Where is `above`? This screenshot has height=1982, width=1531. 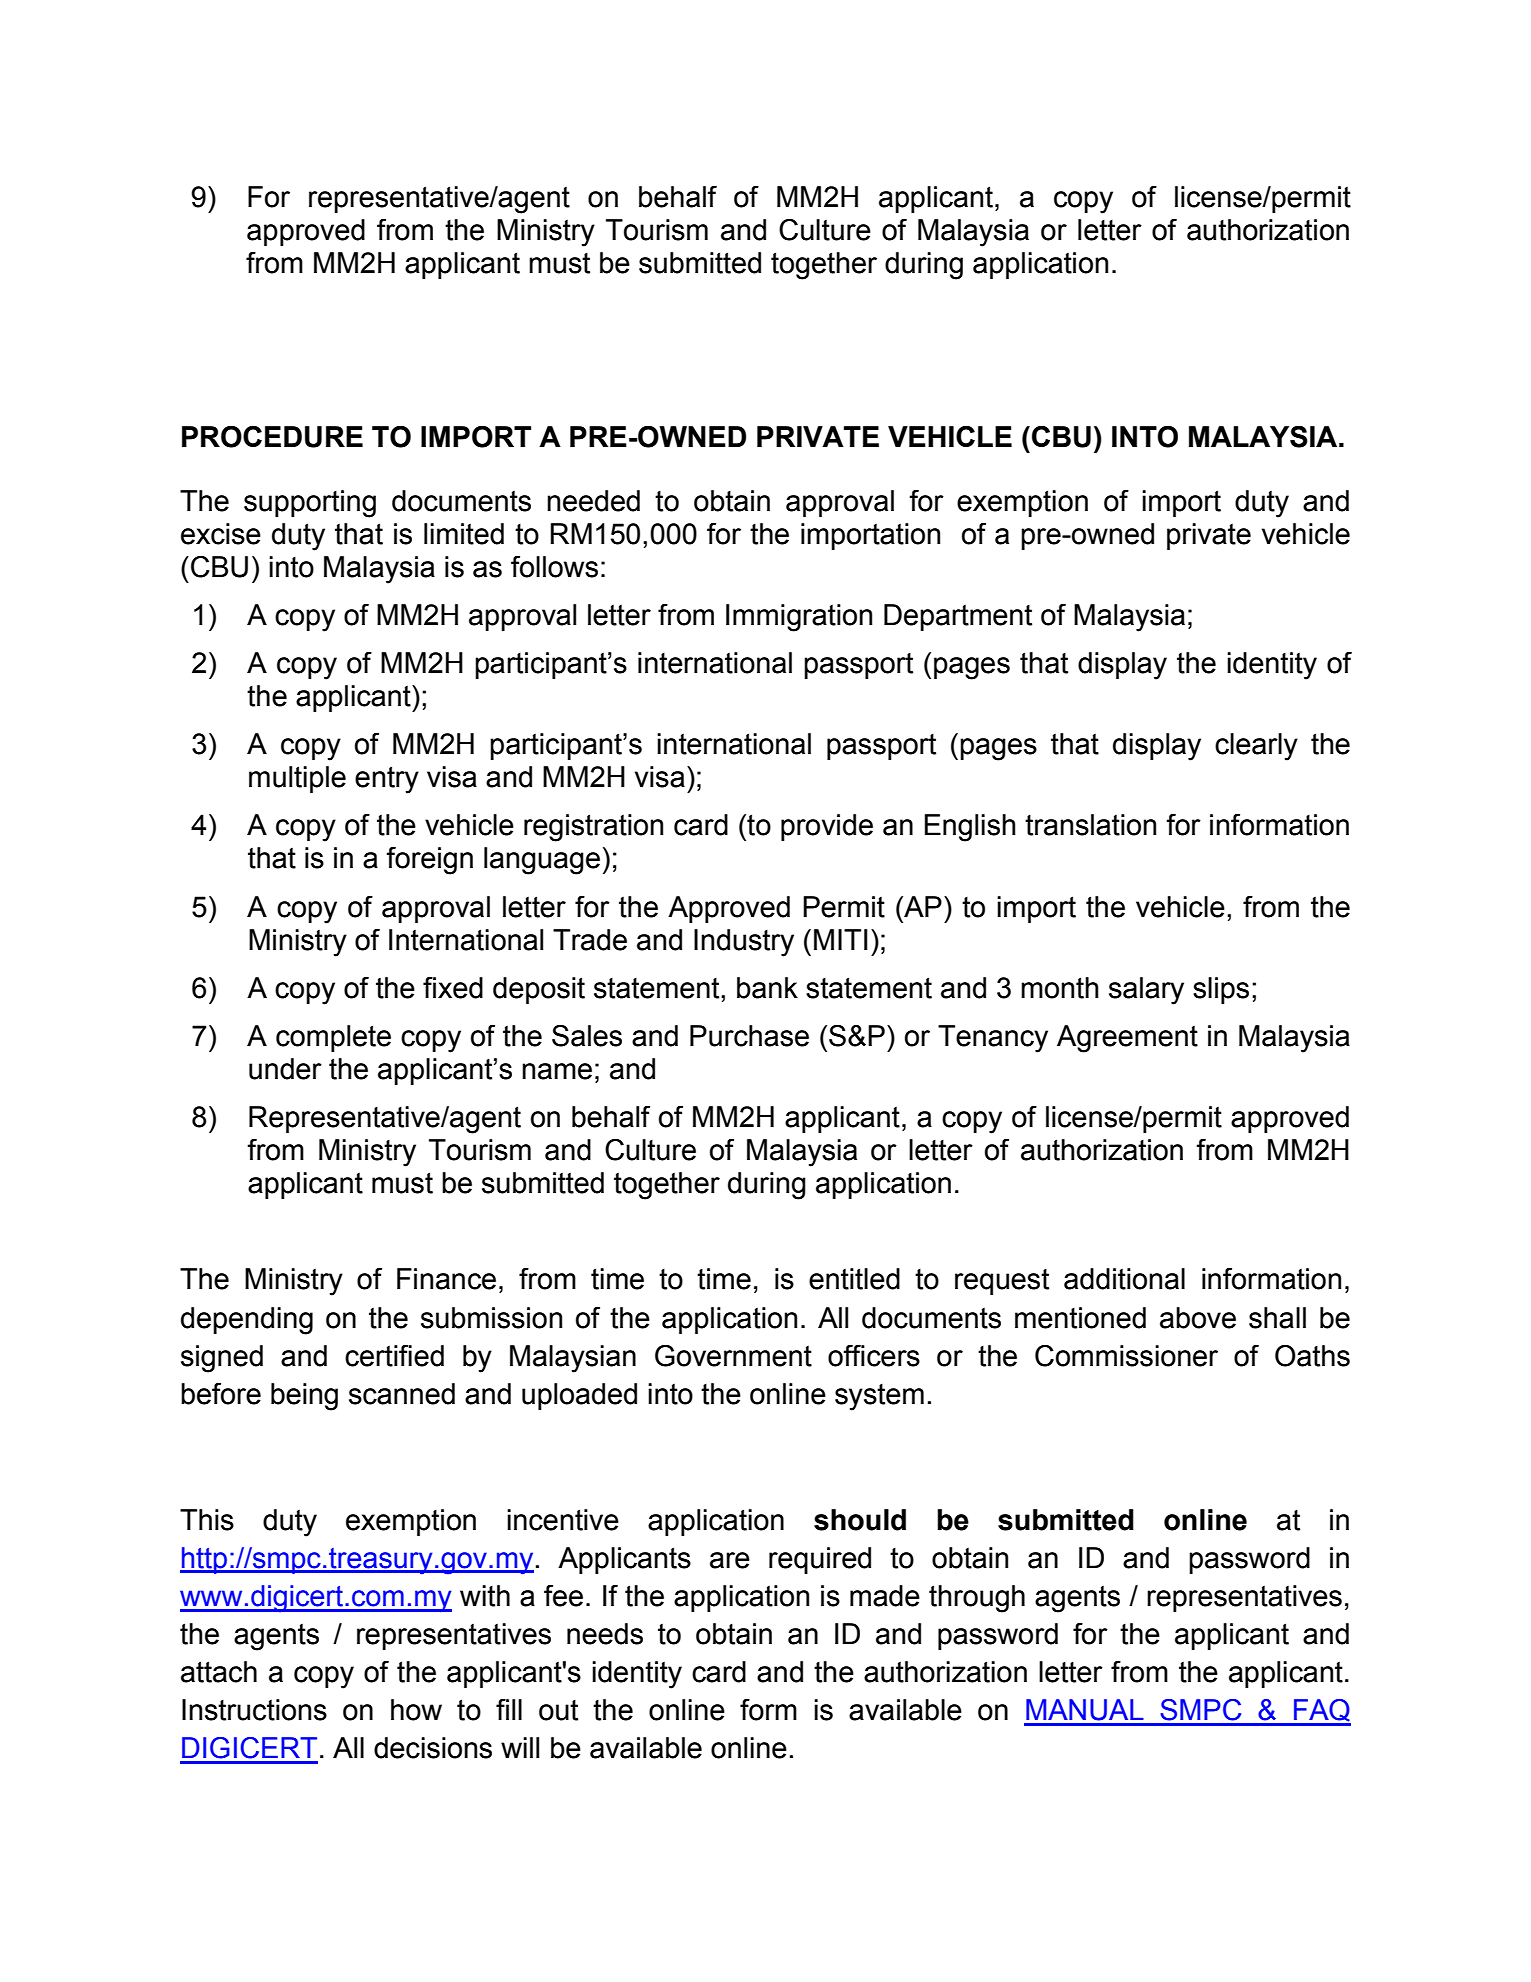
above is located at coordinates (1198, 1318).
